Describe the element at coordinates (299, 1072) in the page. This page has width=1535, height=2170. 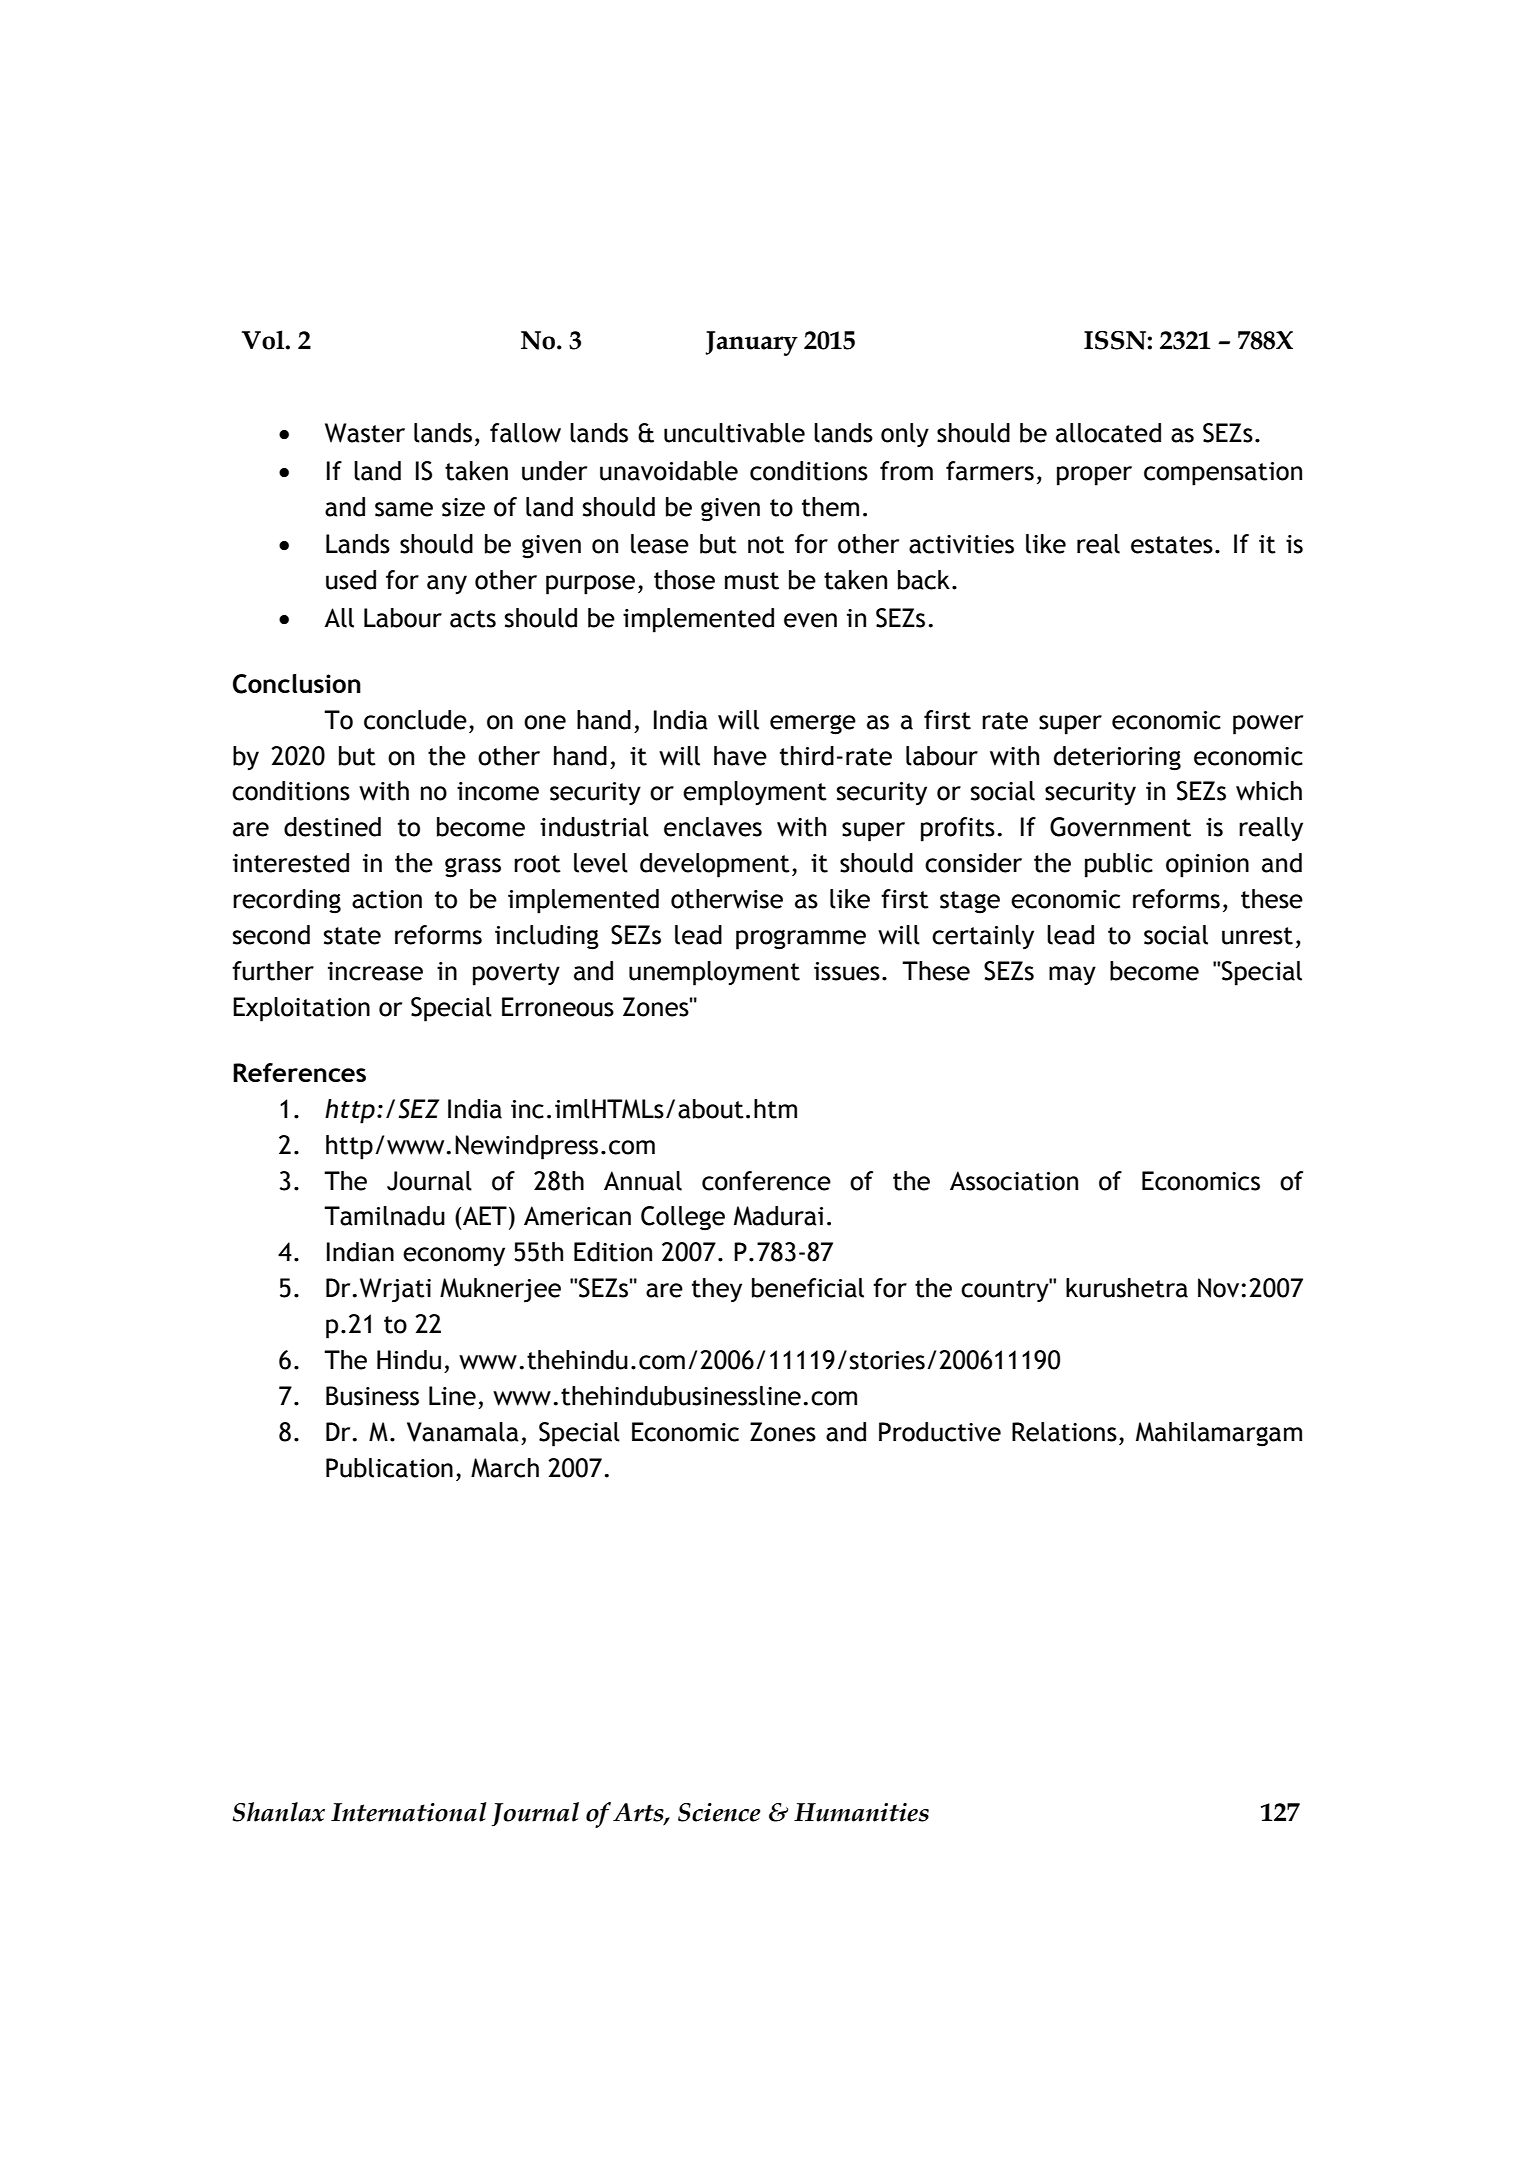
I see `References` at that location.
